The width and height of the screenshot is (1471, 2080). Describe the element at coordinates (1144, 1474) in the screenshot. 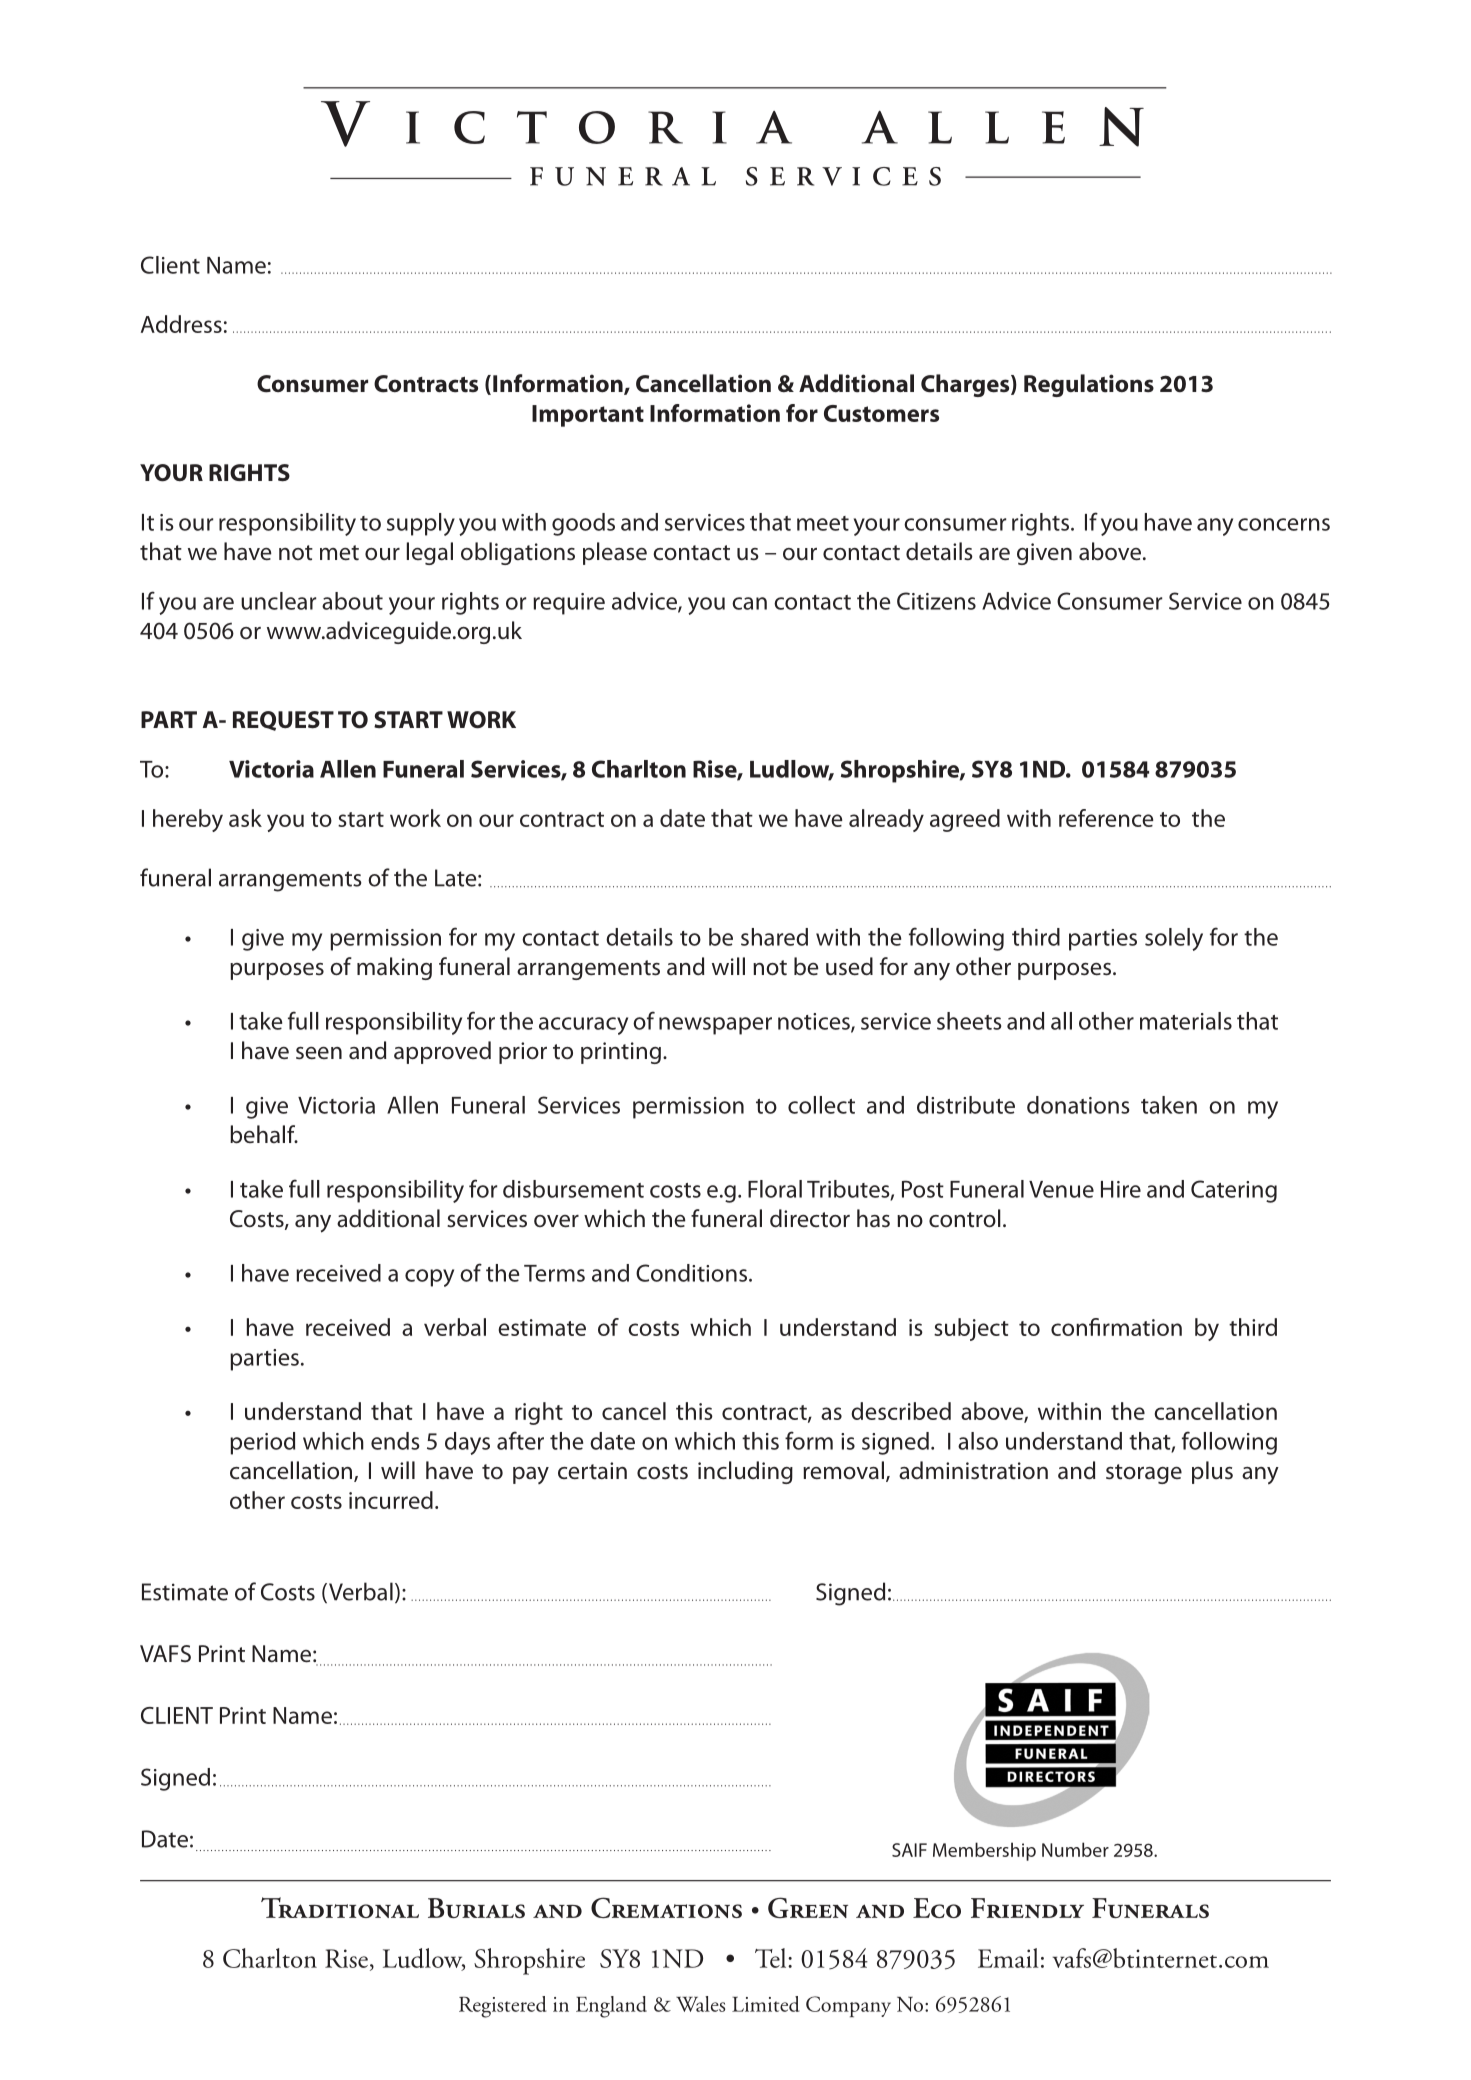

I see `storage` at that location.
